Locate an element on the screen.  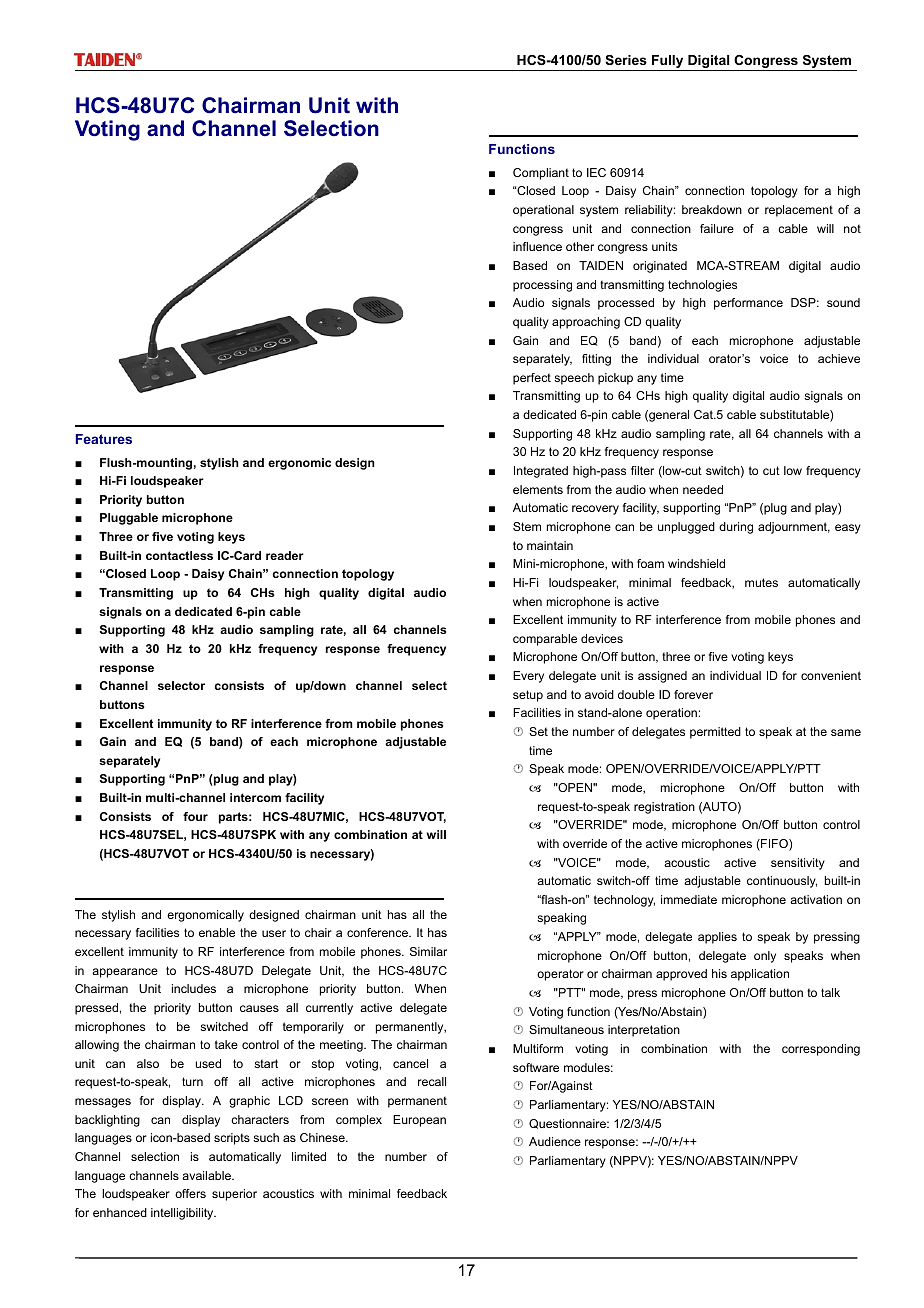
Fully is located at coordinates (668, 63).
